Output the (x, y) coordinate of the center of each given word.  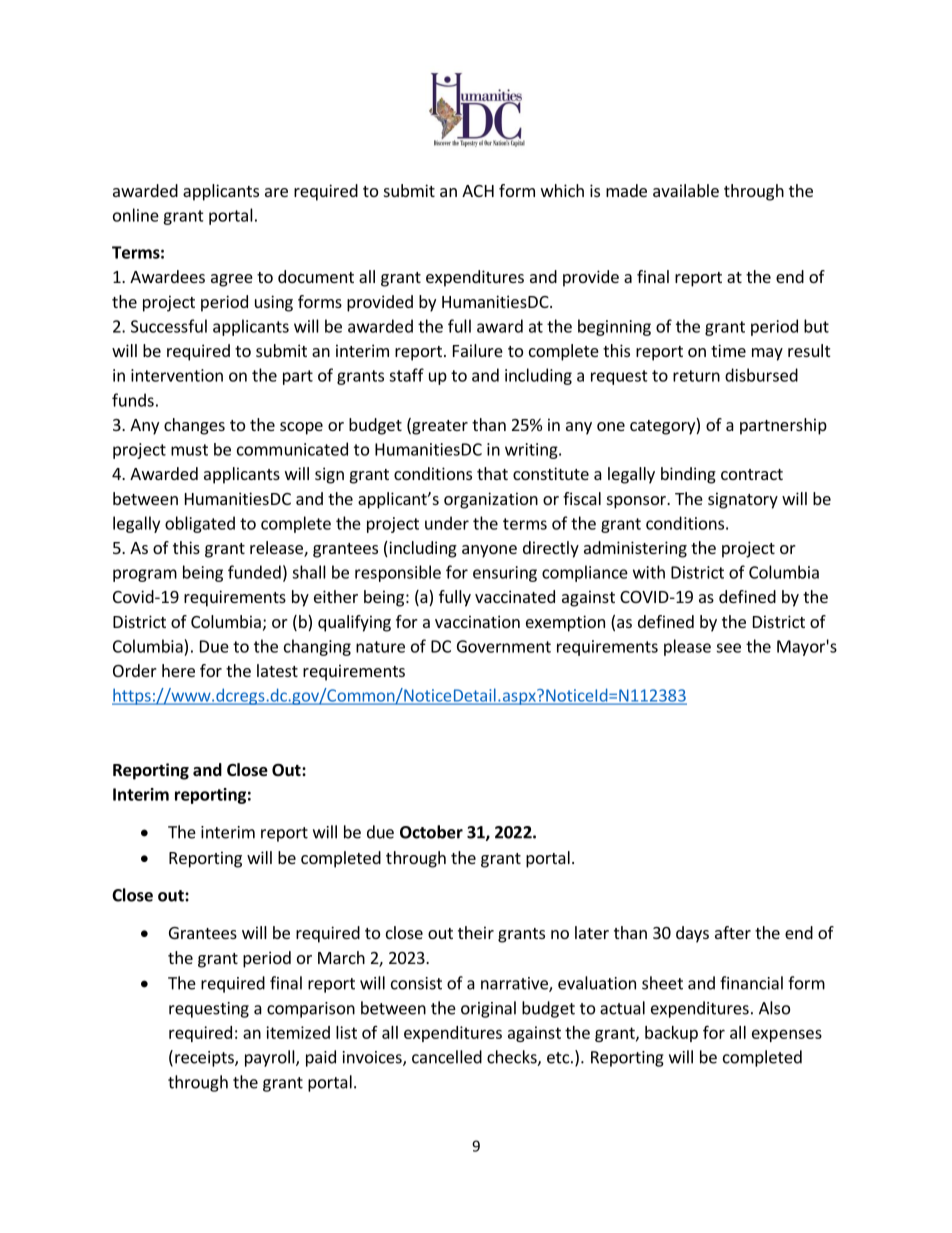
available (686, 190)
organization (491, 500)
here (178, 670)
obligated (200, 524)
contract (752, 474)
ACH (478, 191)
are (276, 192)
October (431, 832)
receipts (205, 1059)
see (728, 648)
